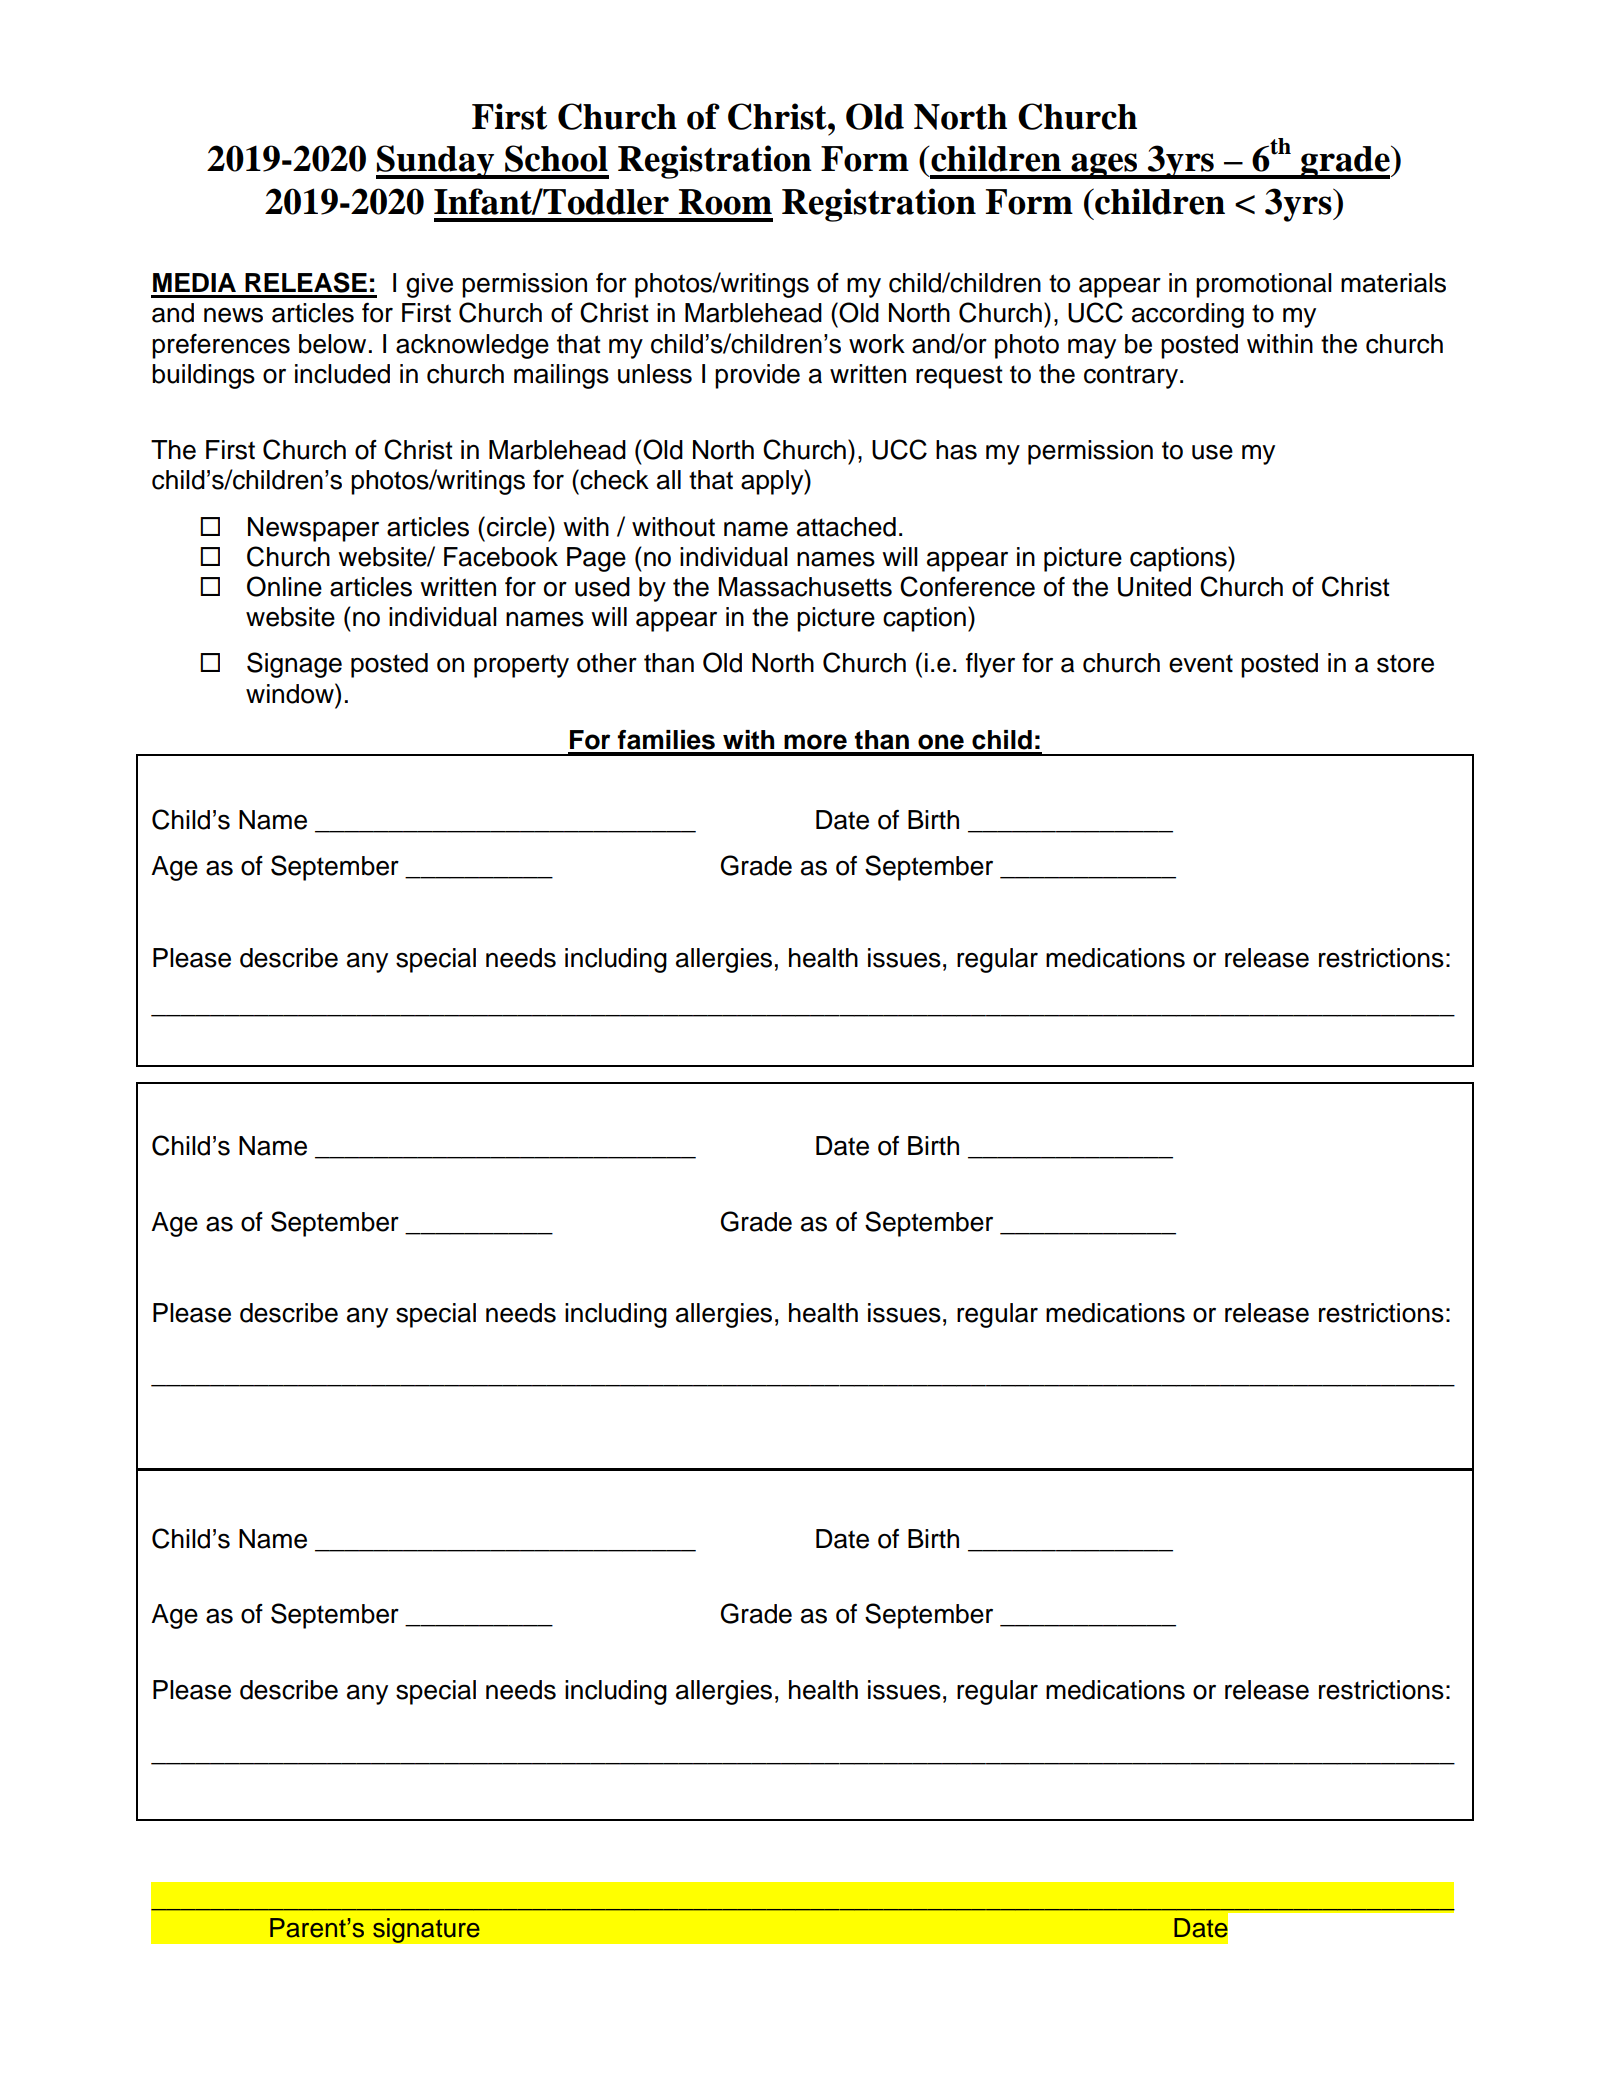 The image size is (1610, 2084). I want to click on attached, so click(846, 527).
